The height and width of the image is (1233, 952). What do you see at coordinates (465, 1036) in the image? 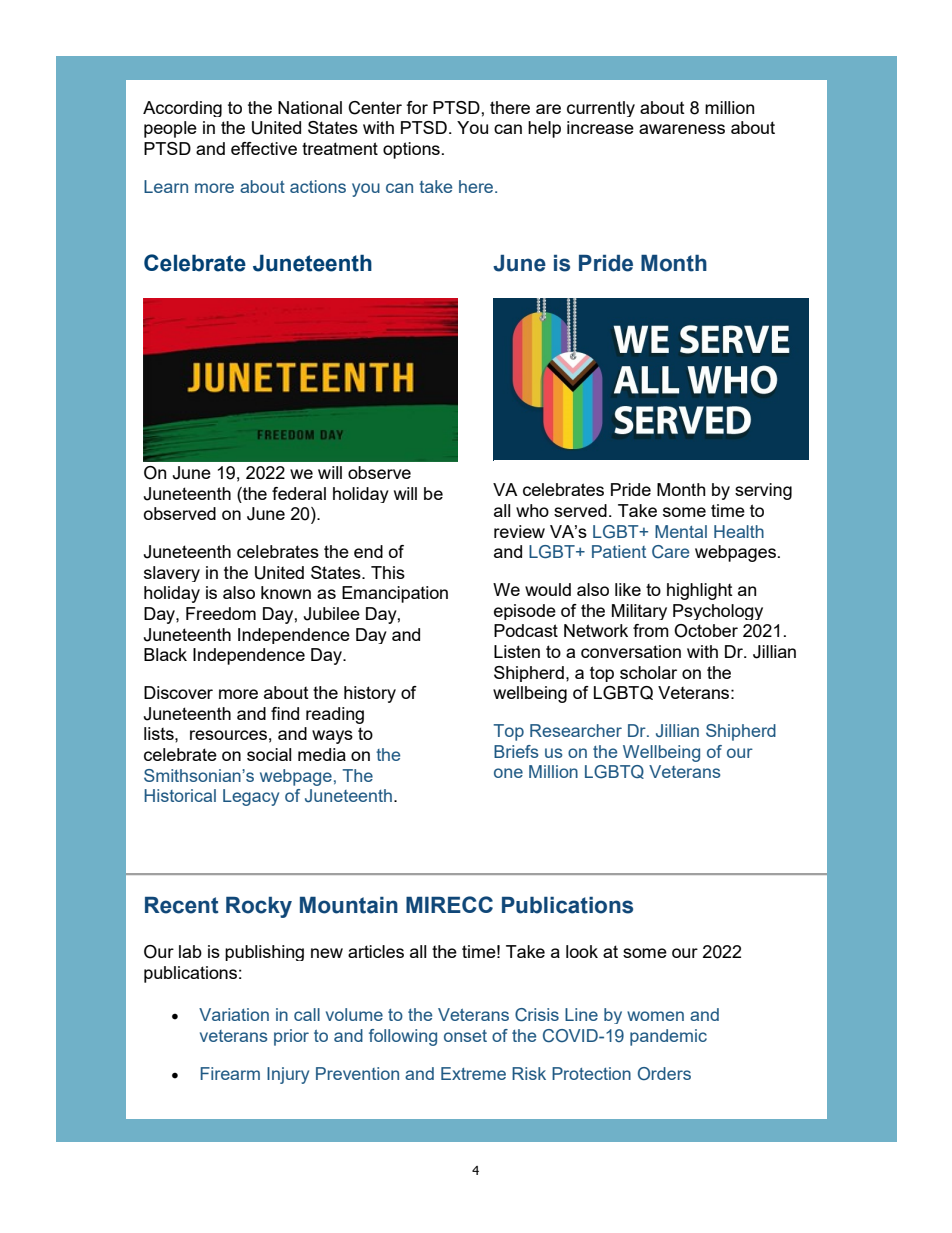
I see `onset` at bounding box center [465, 1036].
